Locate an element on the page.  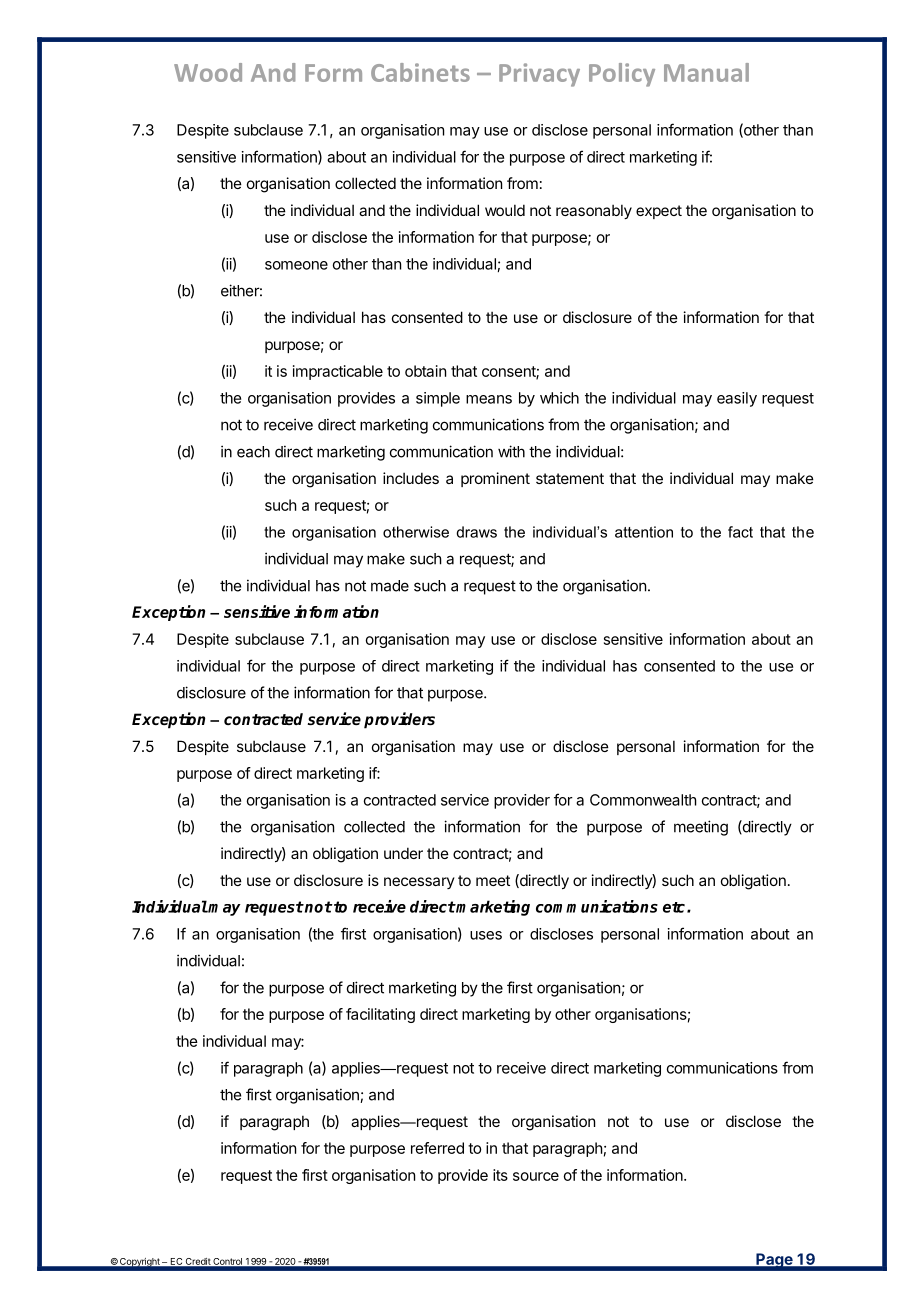
made is located at coordinates (390, 586).
